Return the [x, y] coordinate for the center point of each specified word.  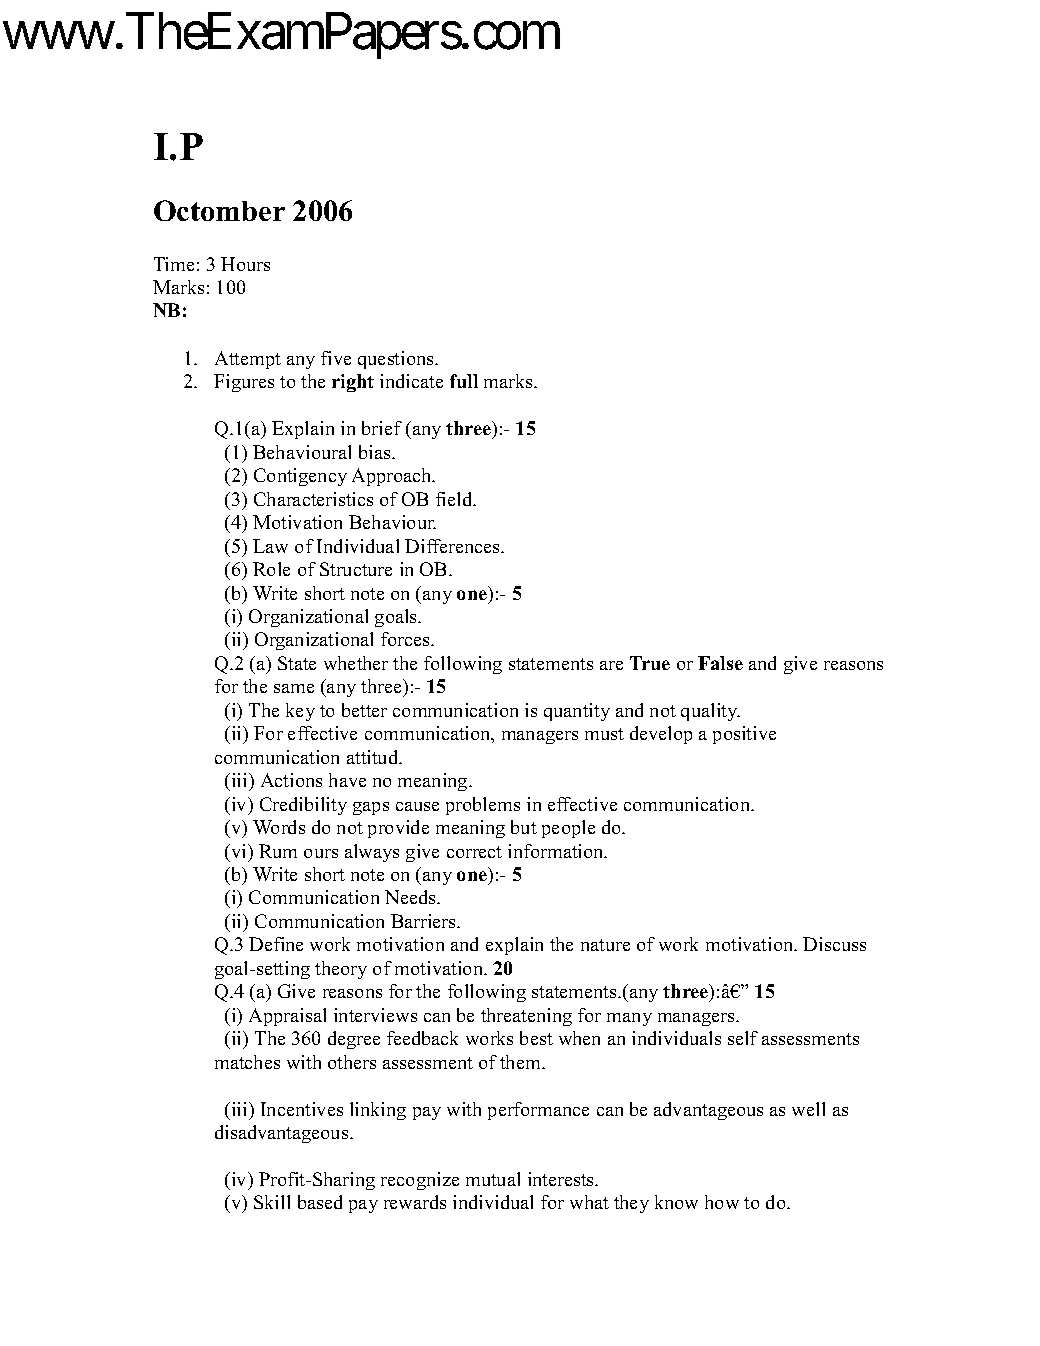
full [464, 381]
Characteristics [313, 499]
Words [279, 827]
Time [174, 264]
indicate [411, 381]
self [743, 1038]
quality [710, 712]
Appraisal [287, 1017]
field [455, 499]
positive [744, 735]
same [294, 688]
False [720, 663]
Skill [272, 1202]
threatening [526, 1017]
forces [406, 639]
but [524, 827]
